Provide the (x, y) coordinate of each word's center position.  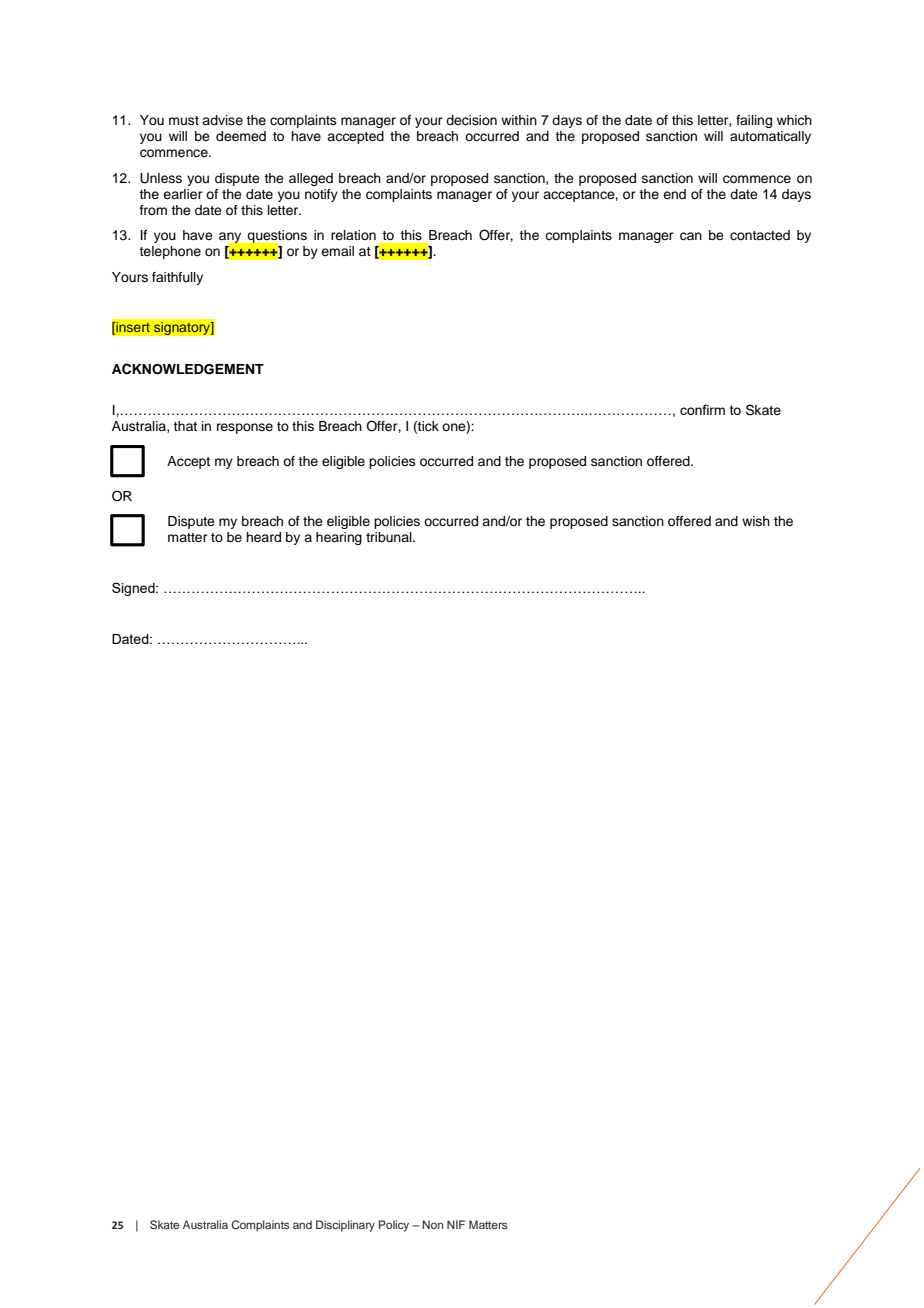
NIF (456, 1224)
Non (433, 1224)
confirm (702, 409)
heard (263, 537)
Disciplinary (345, 1226)
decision (471, 120)
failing (754, 121)
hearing (339, 538)
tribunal (390, 537)
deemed (241, 136)
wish (756, 521)
